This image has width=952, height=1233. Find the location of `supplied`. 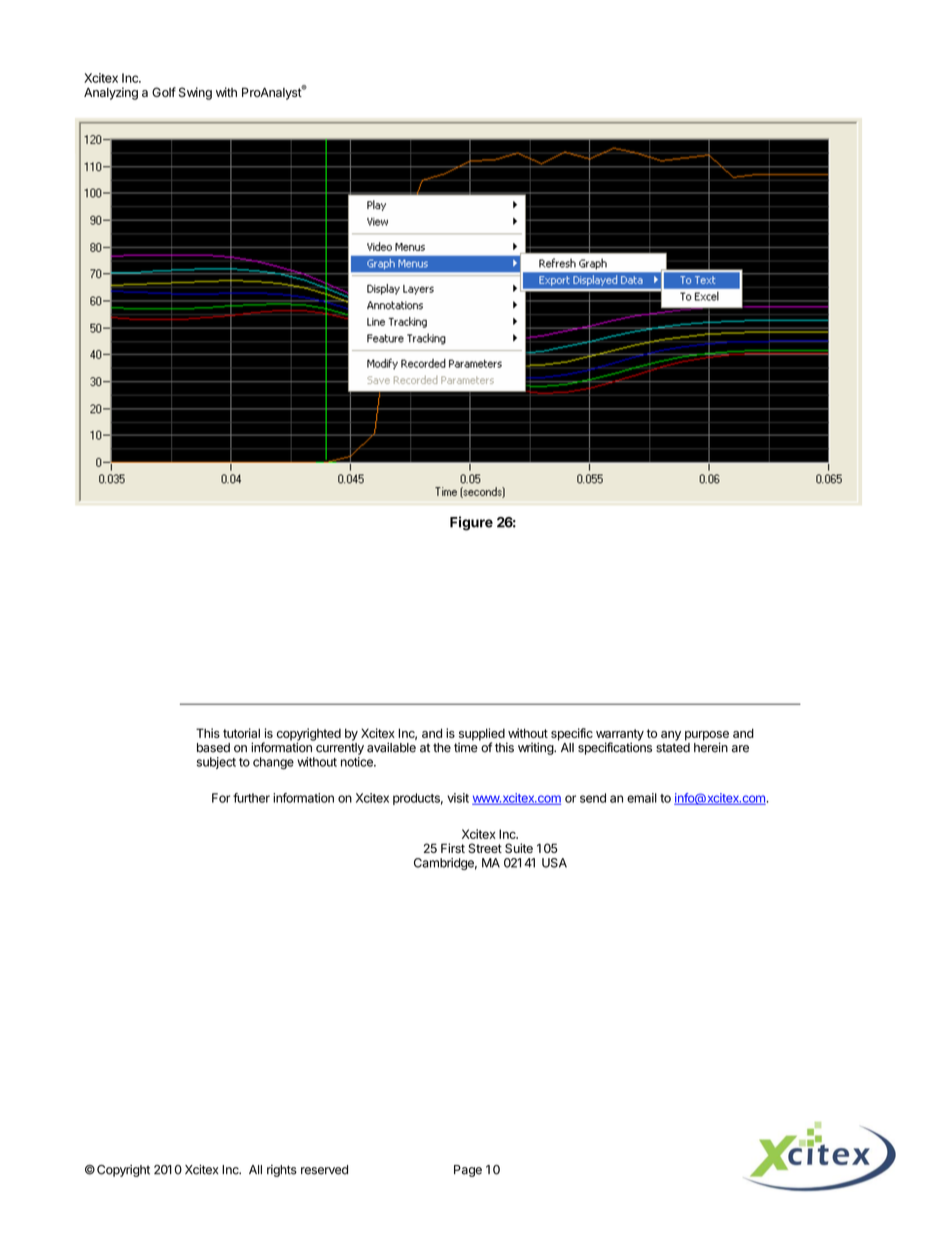

supplied is located at coordinates (482, 735).
